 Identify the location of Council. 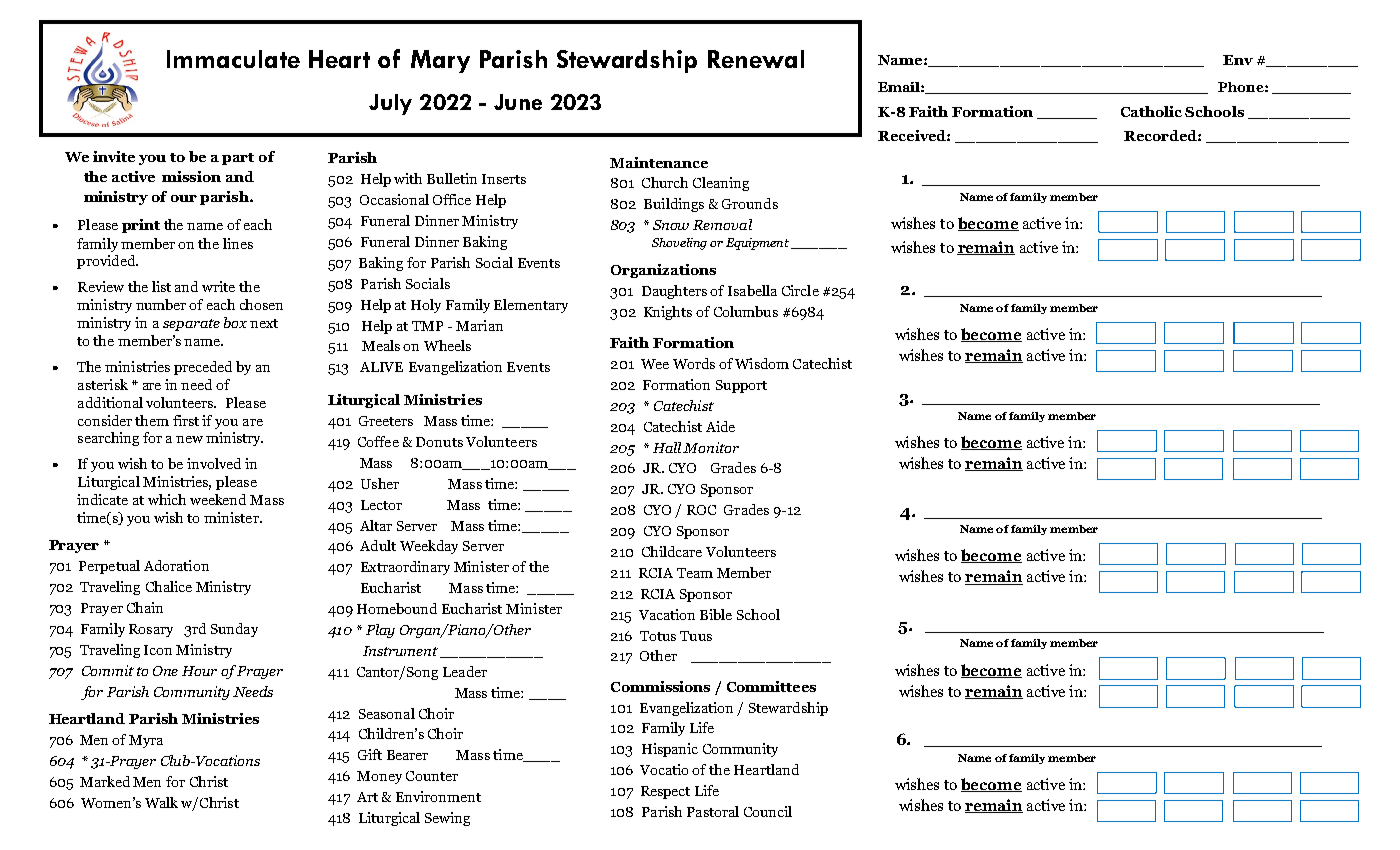
(768, 811).
